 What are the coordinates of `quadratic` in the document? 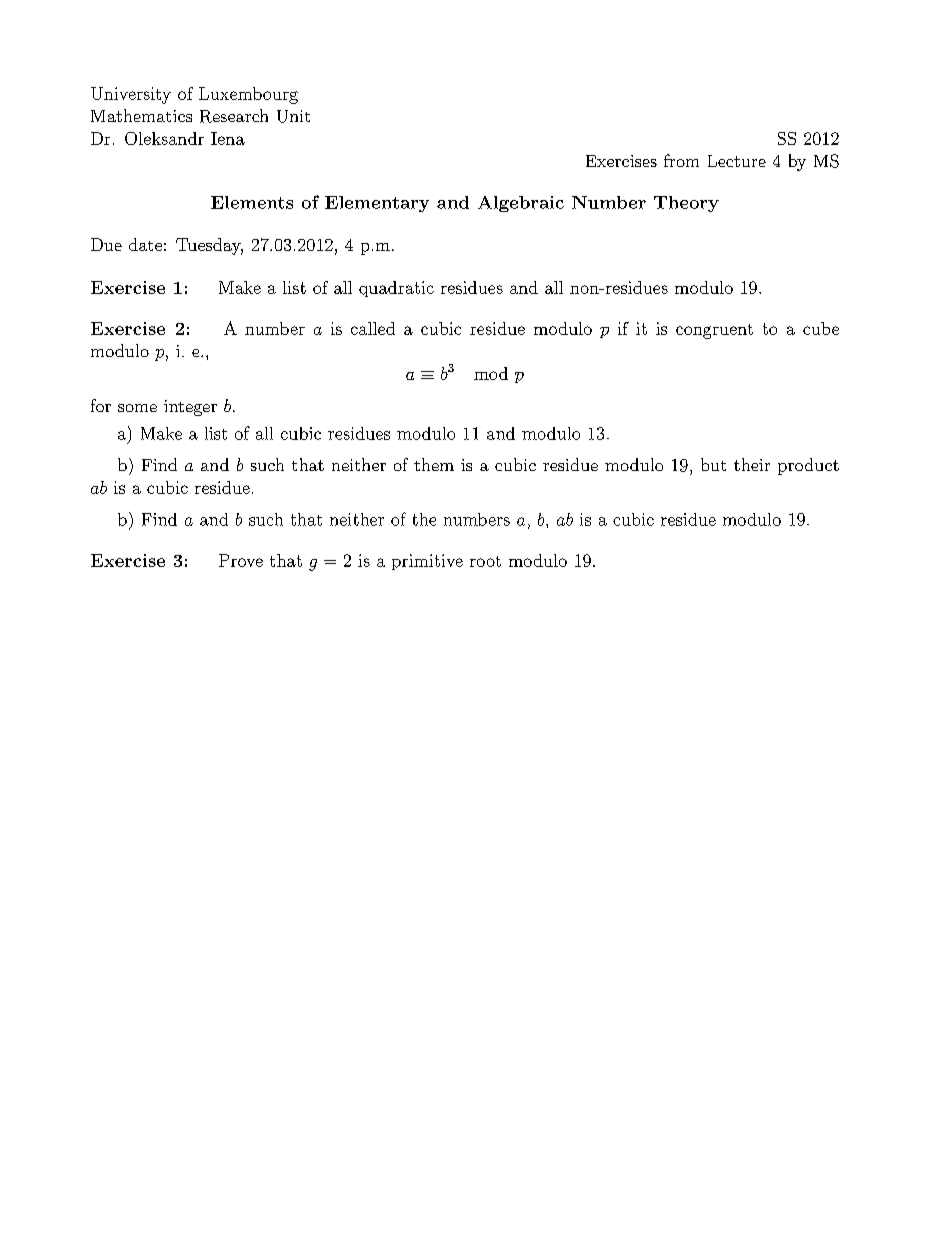 It's located at (396, 289).
